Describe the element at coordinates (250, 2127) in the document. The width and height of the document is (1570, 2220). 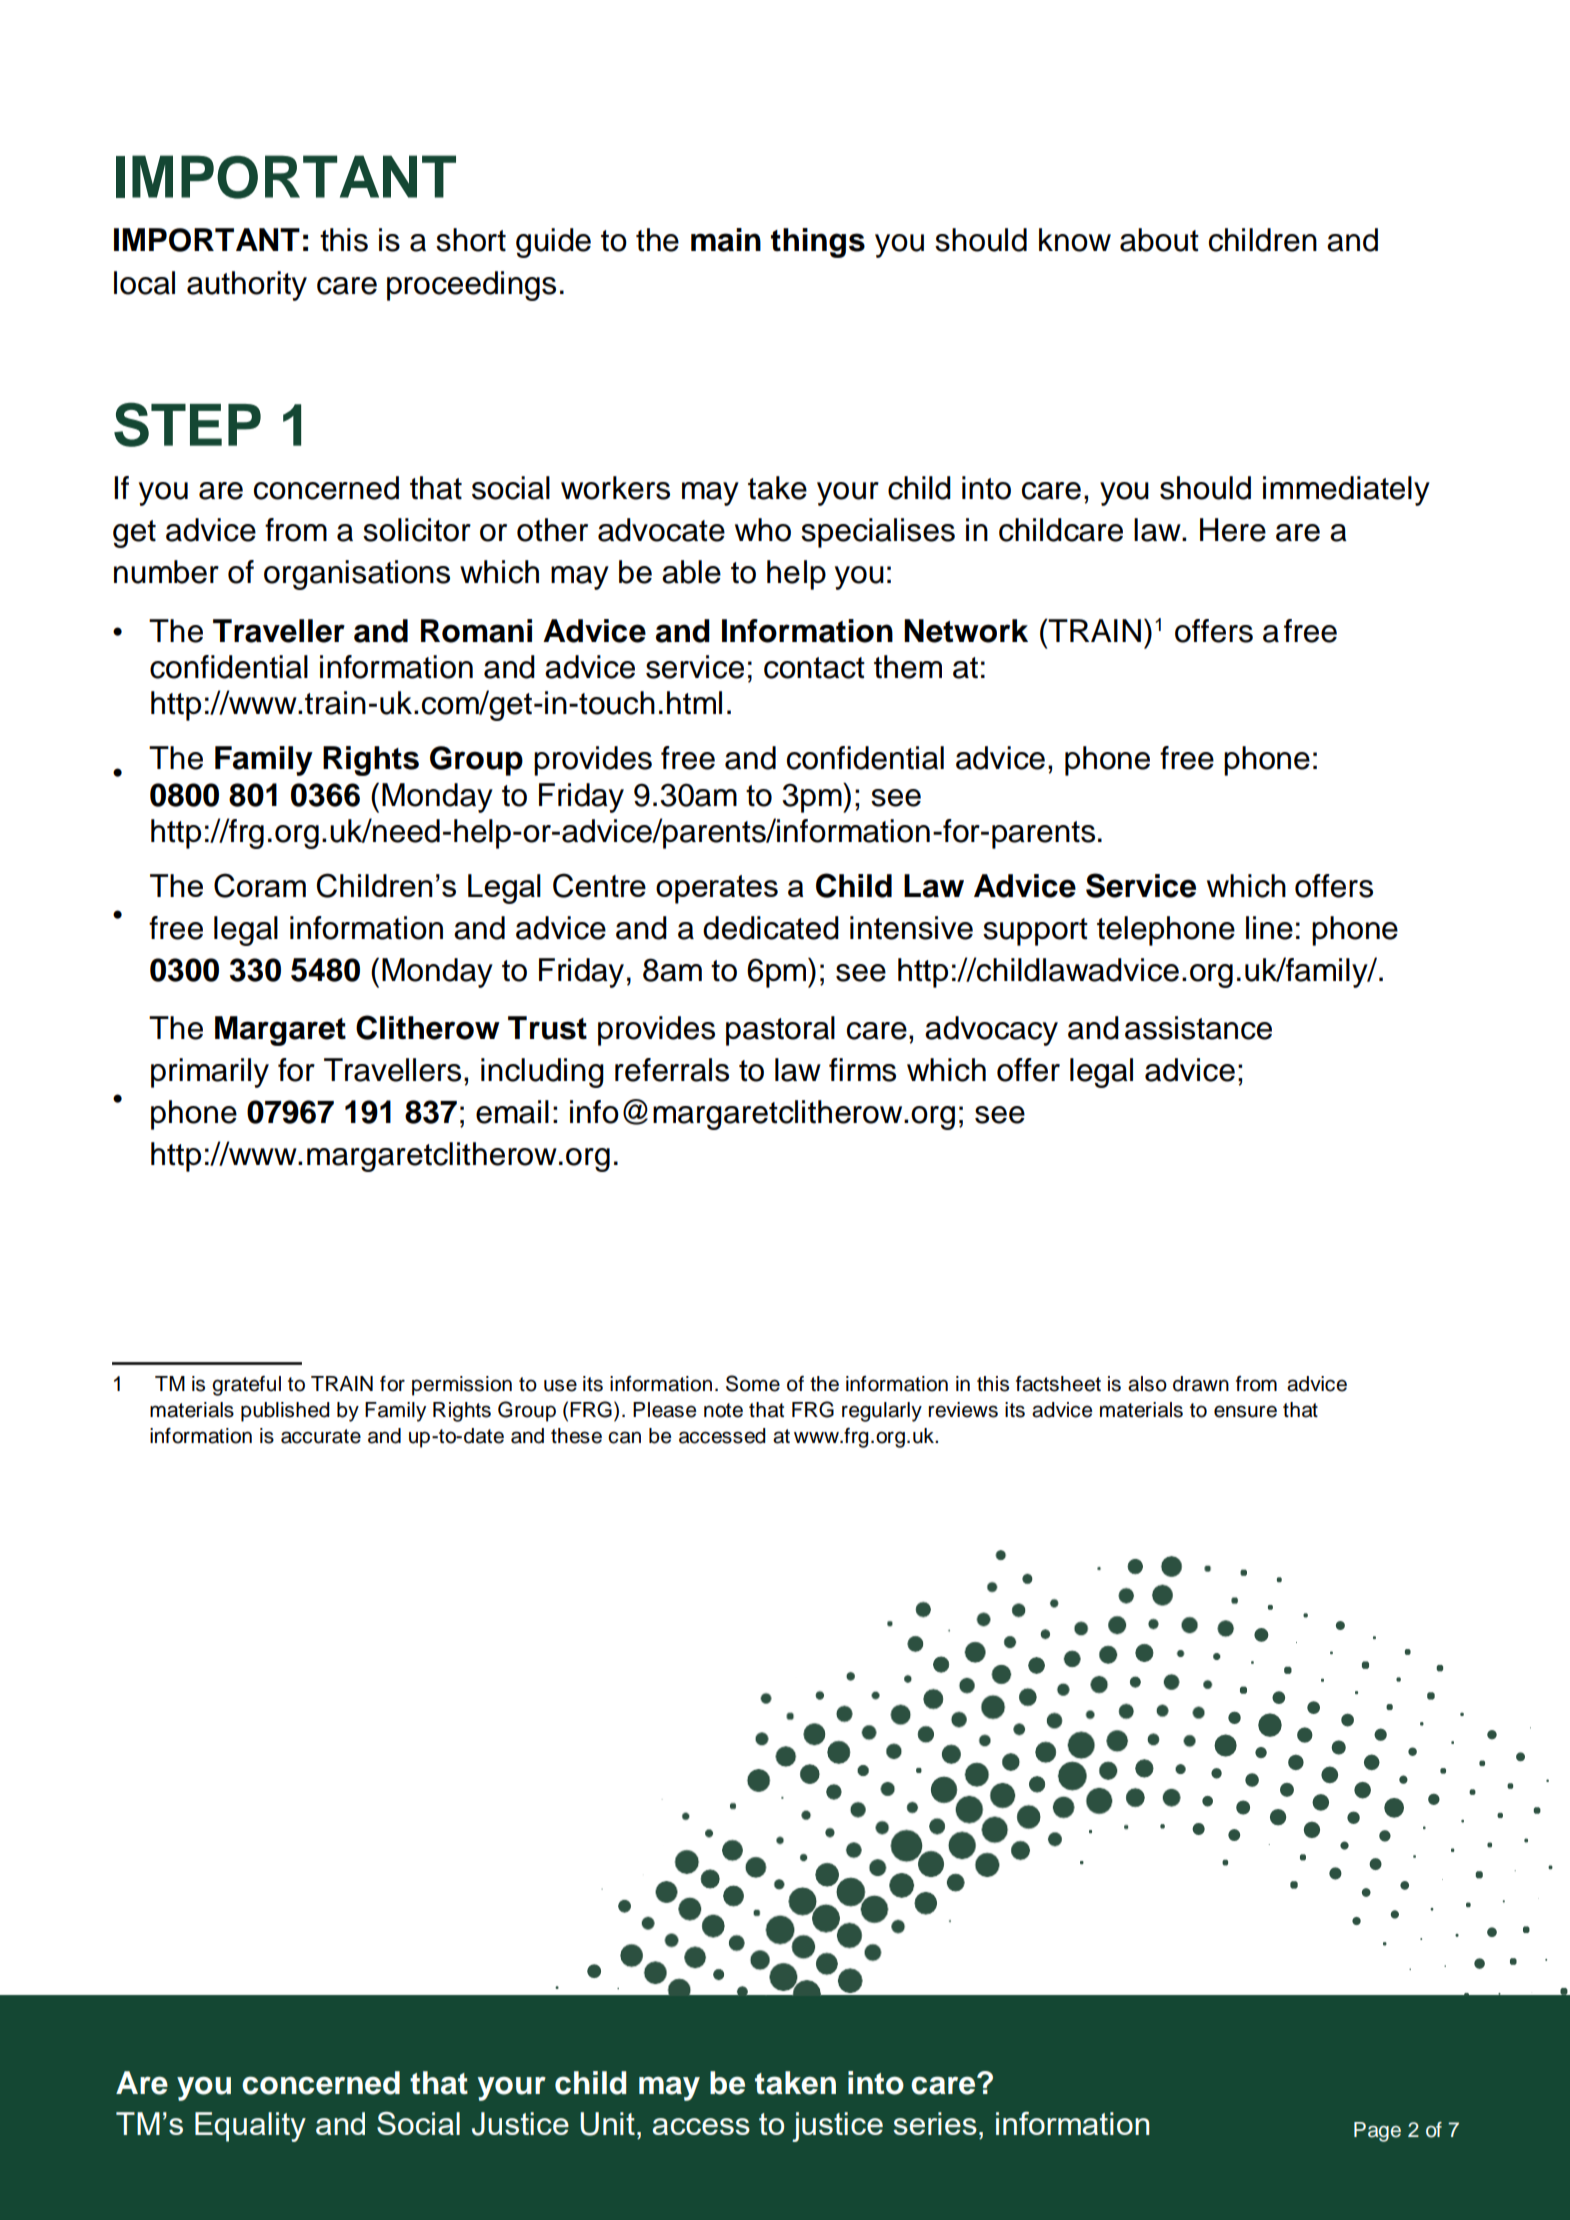
I see `Equality` at that location.
